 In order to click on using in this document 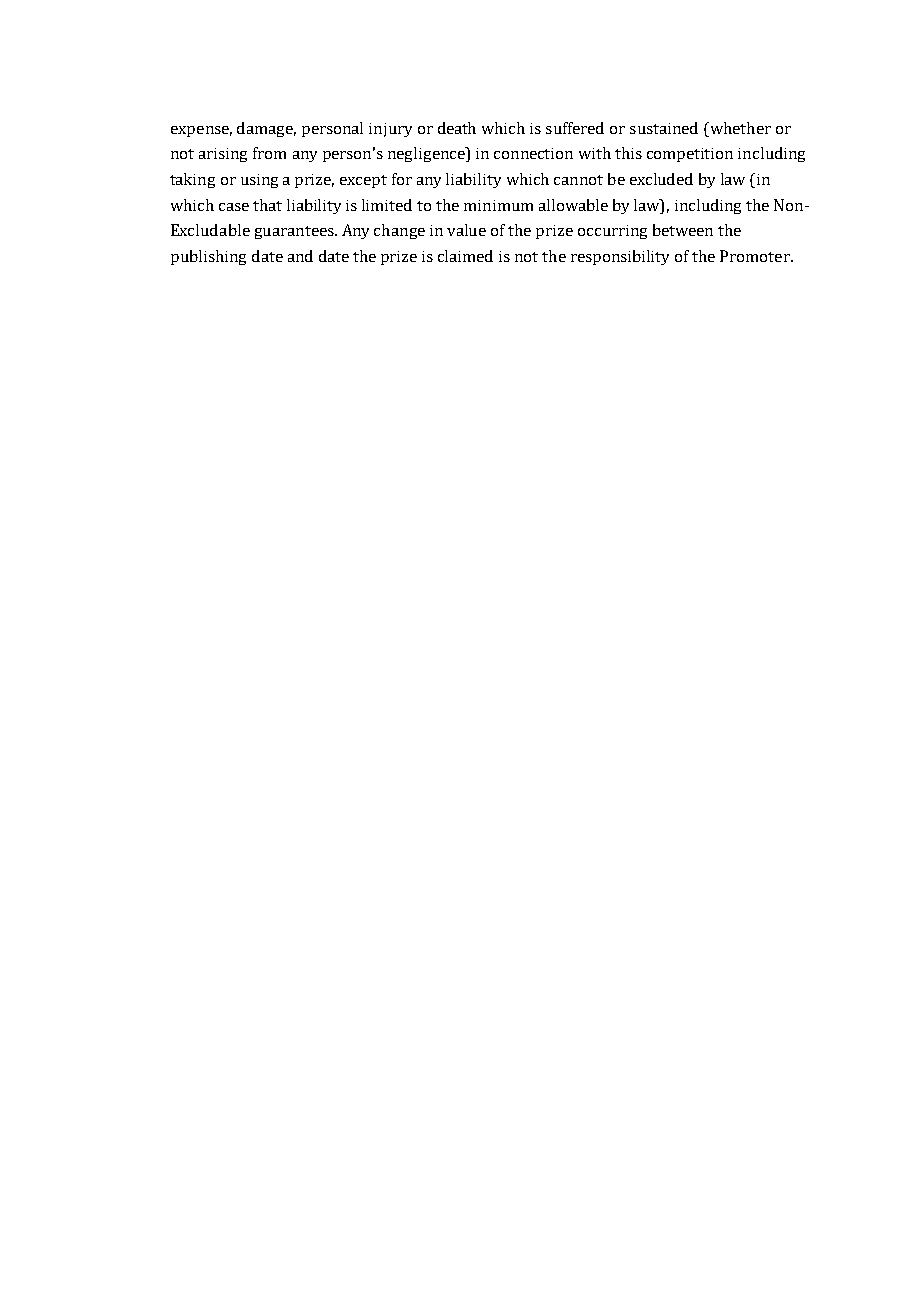, I will do `click(259, 181)`.
